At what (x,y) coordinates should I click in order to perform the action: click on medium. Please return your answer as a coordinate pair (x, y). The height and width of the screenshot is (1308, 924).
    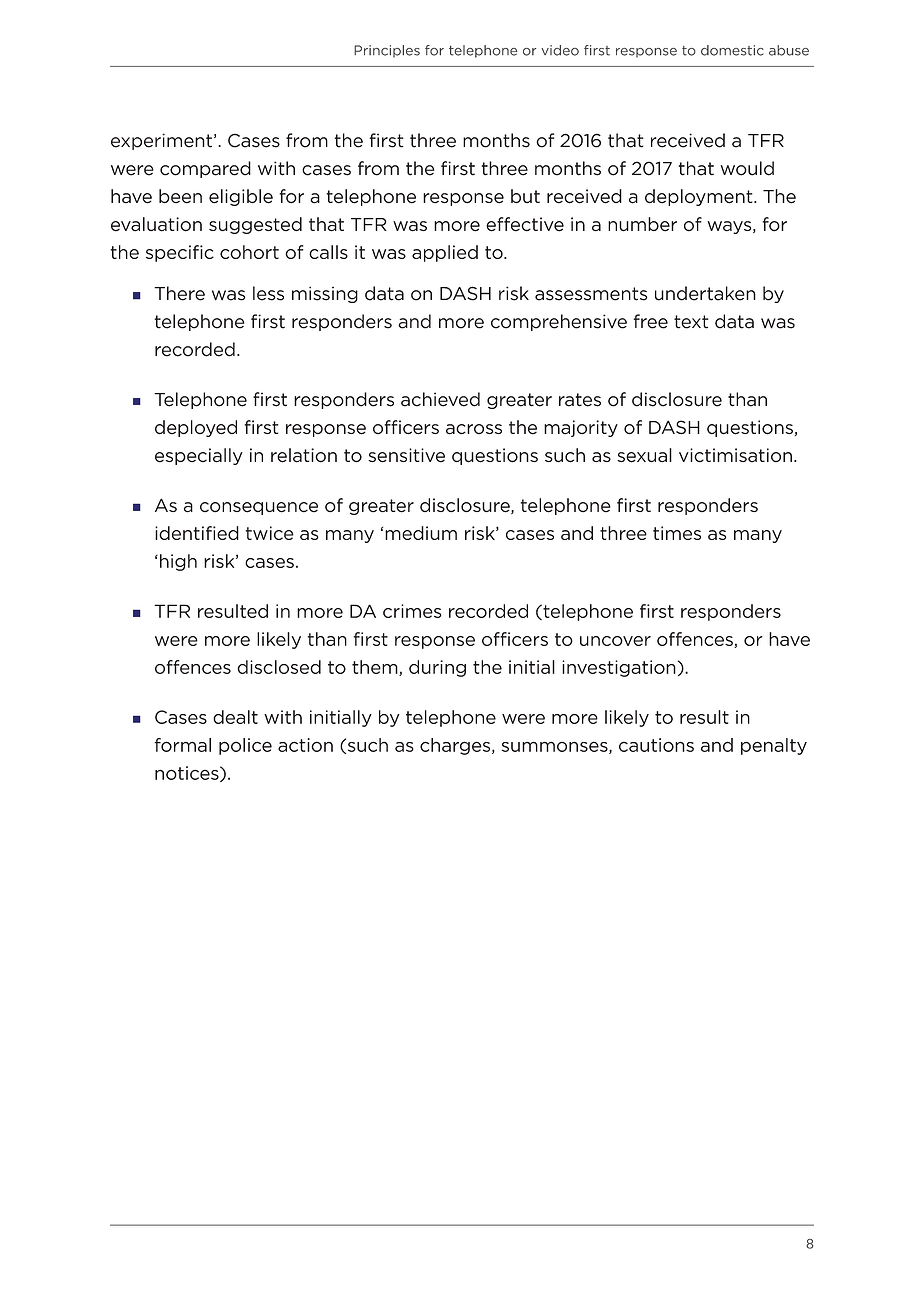
    Looking at the image, I should click on (421, 533).
